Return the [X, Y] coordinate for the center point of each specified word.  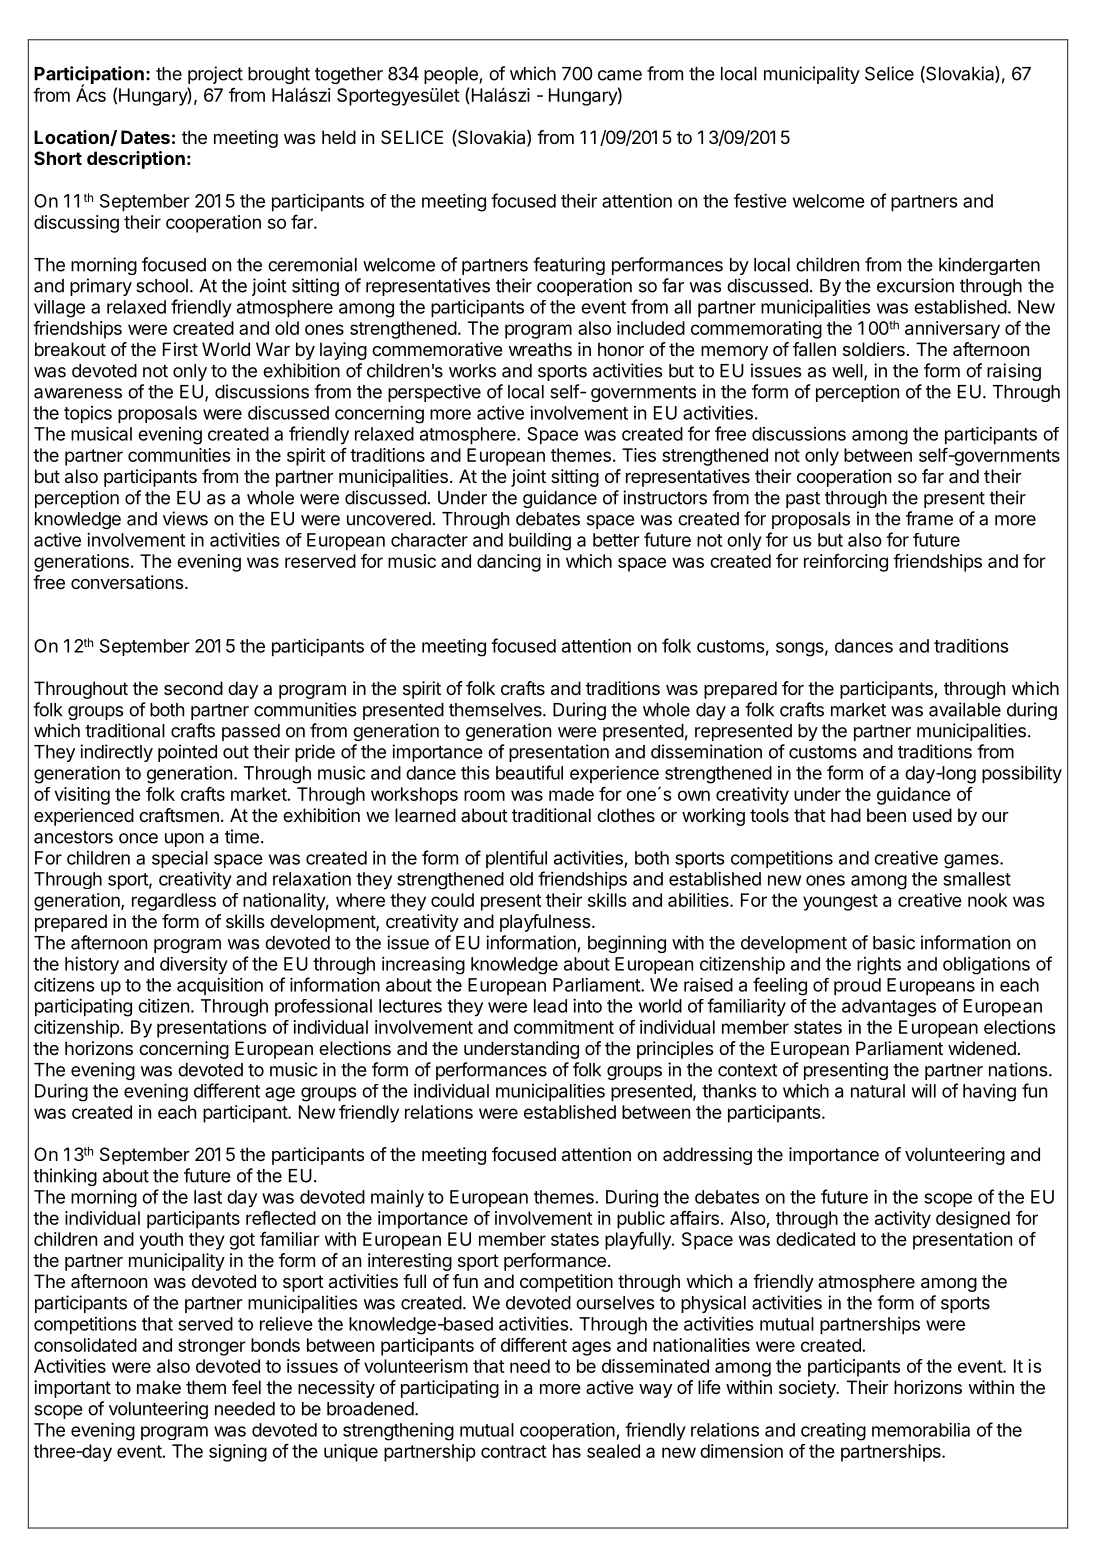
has [567, 1451]
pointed [187, 753]
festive [760, 200]
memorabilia [921, 1430]
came [620, 75]
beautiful [529, 772]
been [886, 815]
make [159, 1387]
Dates [145, 137]
